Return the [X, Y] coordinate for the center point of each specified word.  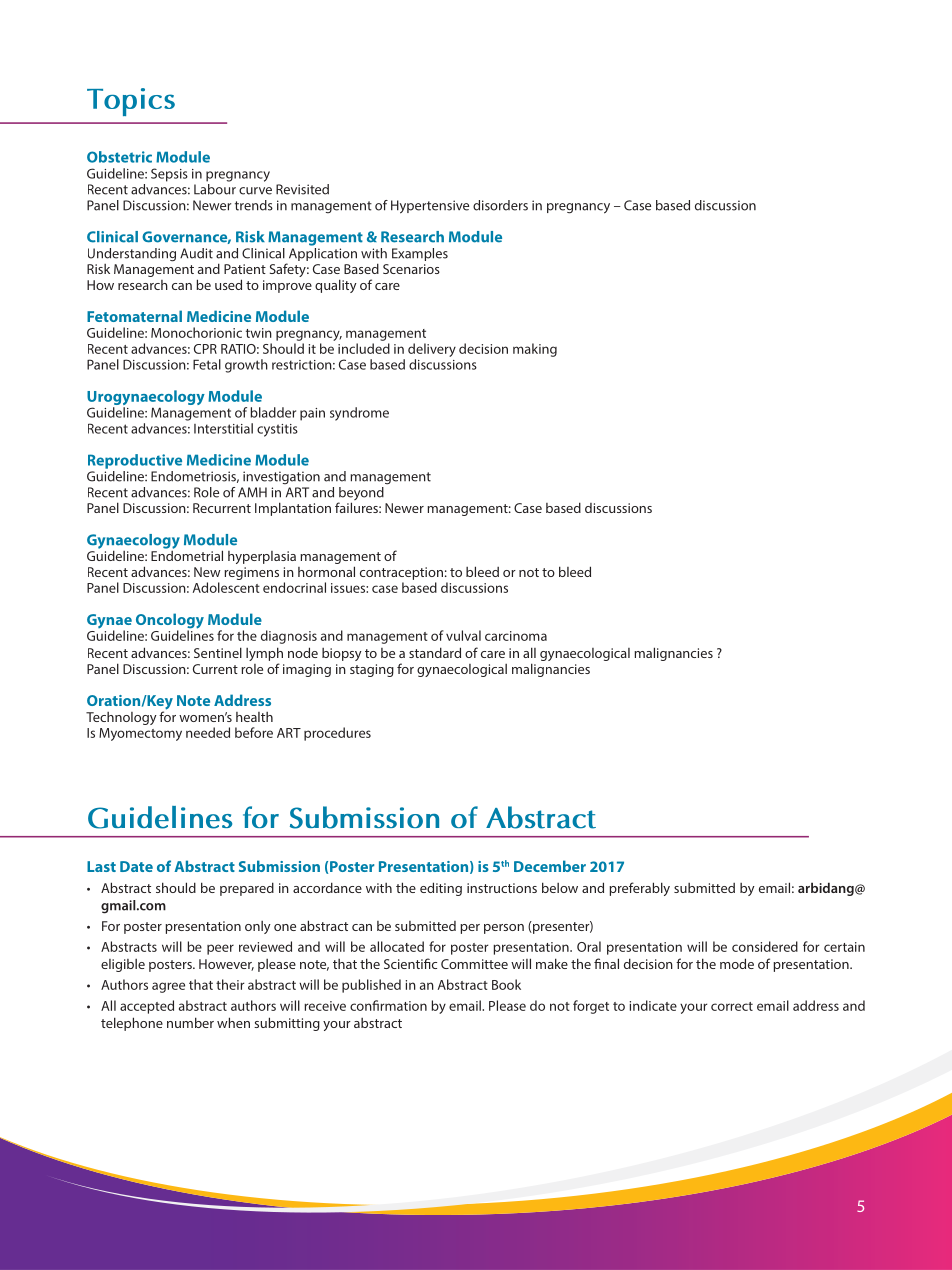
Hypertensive [430, 207]
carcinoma [516, 636]
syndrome [359, 414]
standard [435, 652]
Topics [131, 102]
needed [208, 732]
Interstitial [223, 428]
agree [168, 987]
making [535, 350]
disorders [500, 205]
